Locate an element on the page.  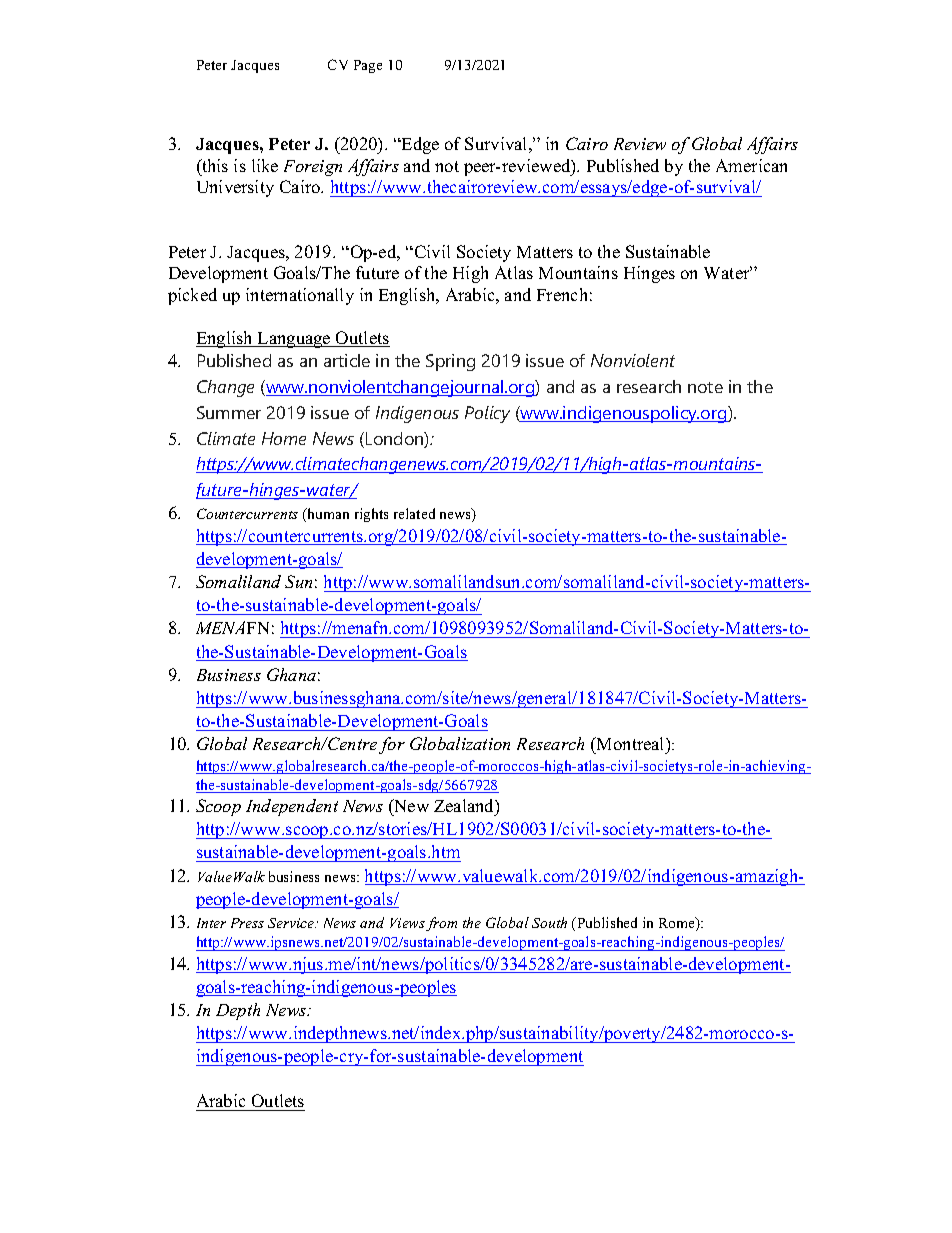
like is located at coordinates (265, 165).
